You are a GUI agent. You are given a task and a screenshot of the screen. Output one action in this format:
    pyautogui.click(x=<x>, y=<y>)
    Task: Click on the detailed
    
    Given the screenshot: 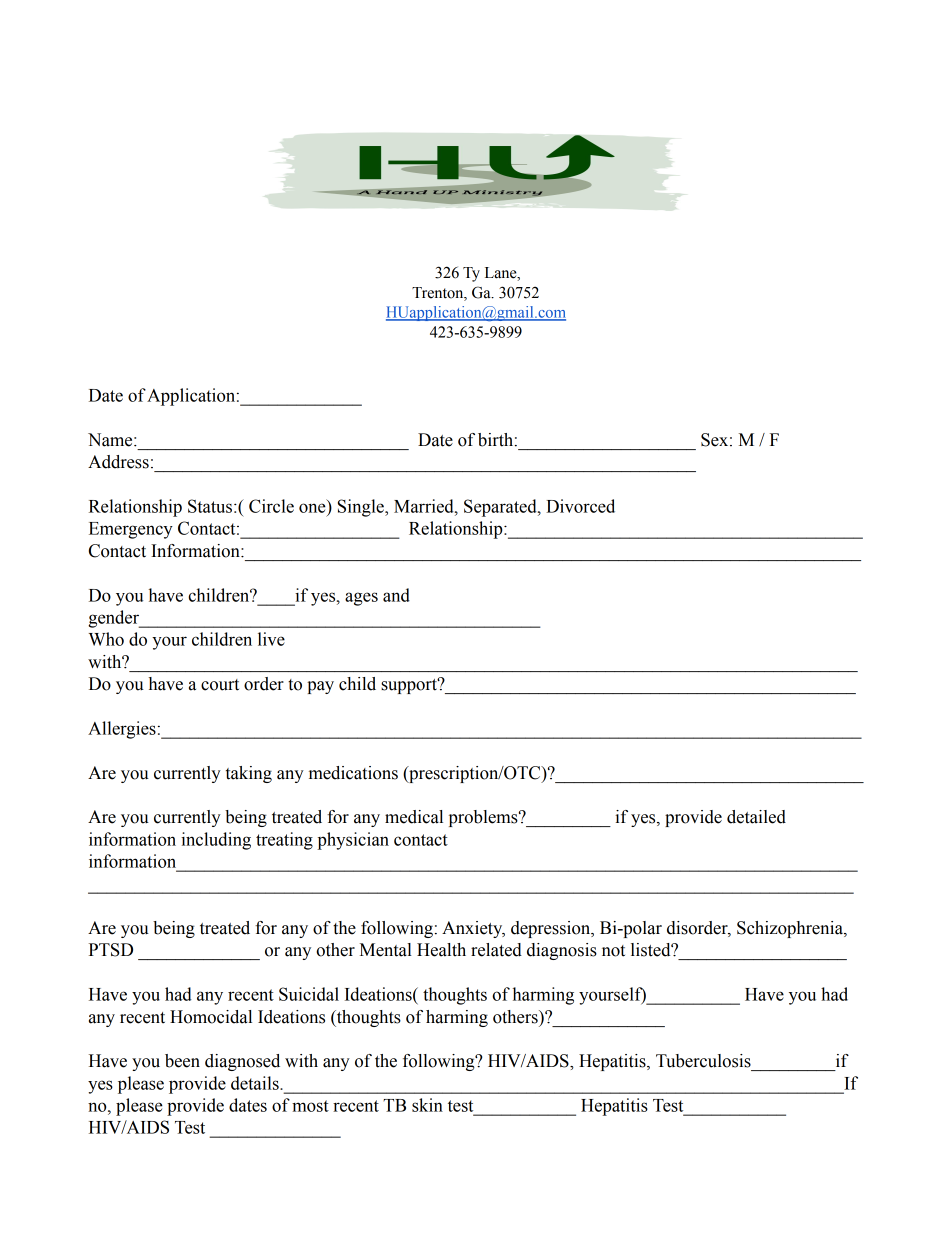 What is the action you would take?
    pyautogui.click(x=756, y=817)
